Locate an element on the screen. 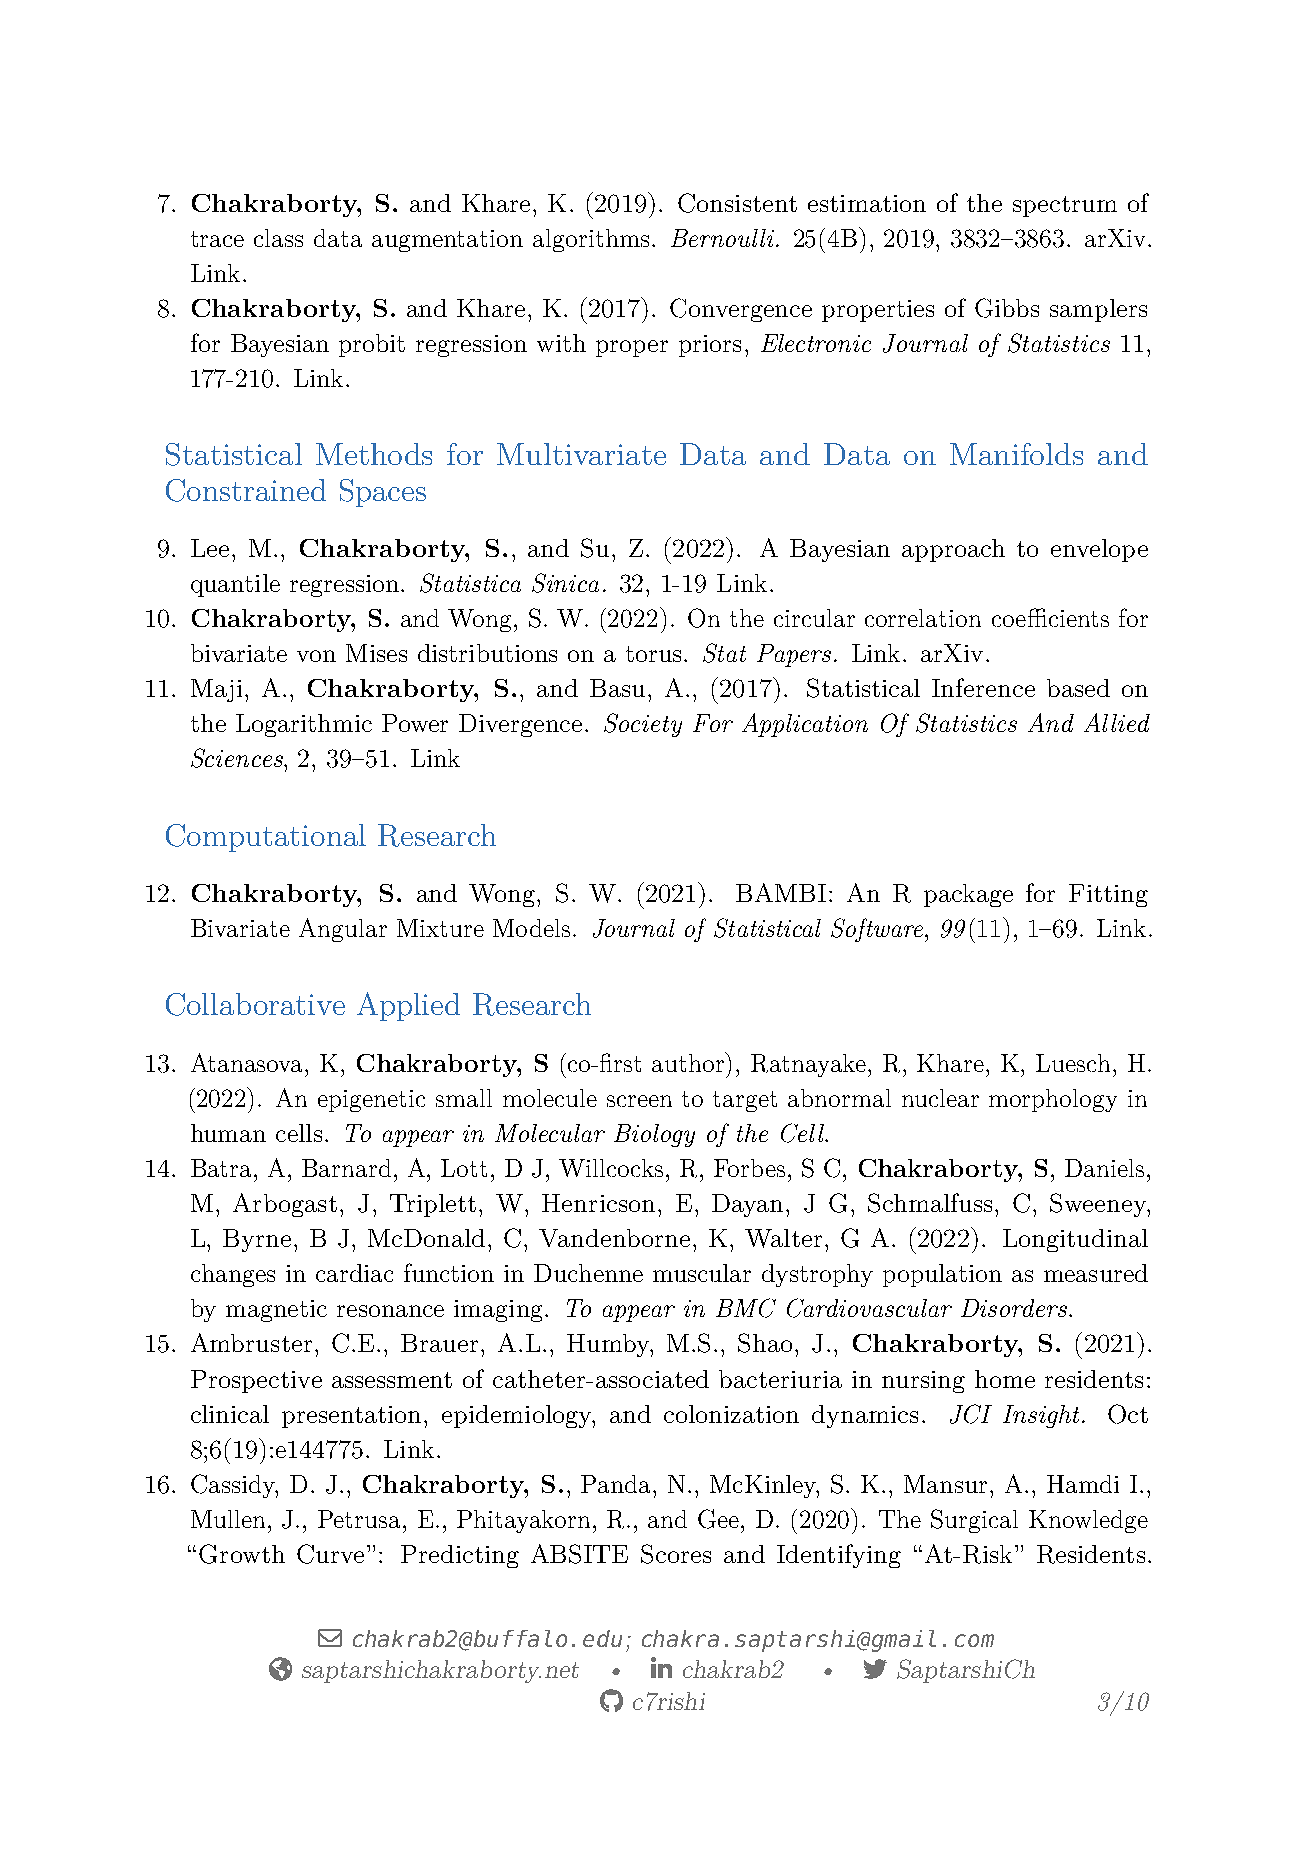 Image resolution: width=1313 pixels, height=1857 pixels. Angular is located at coordinates (343, 930).
